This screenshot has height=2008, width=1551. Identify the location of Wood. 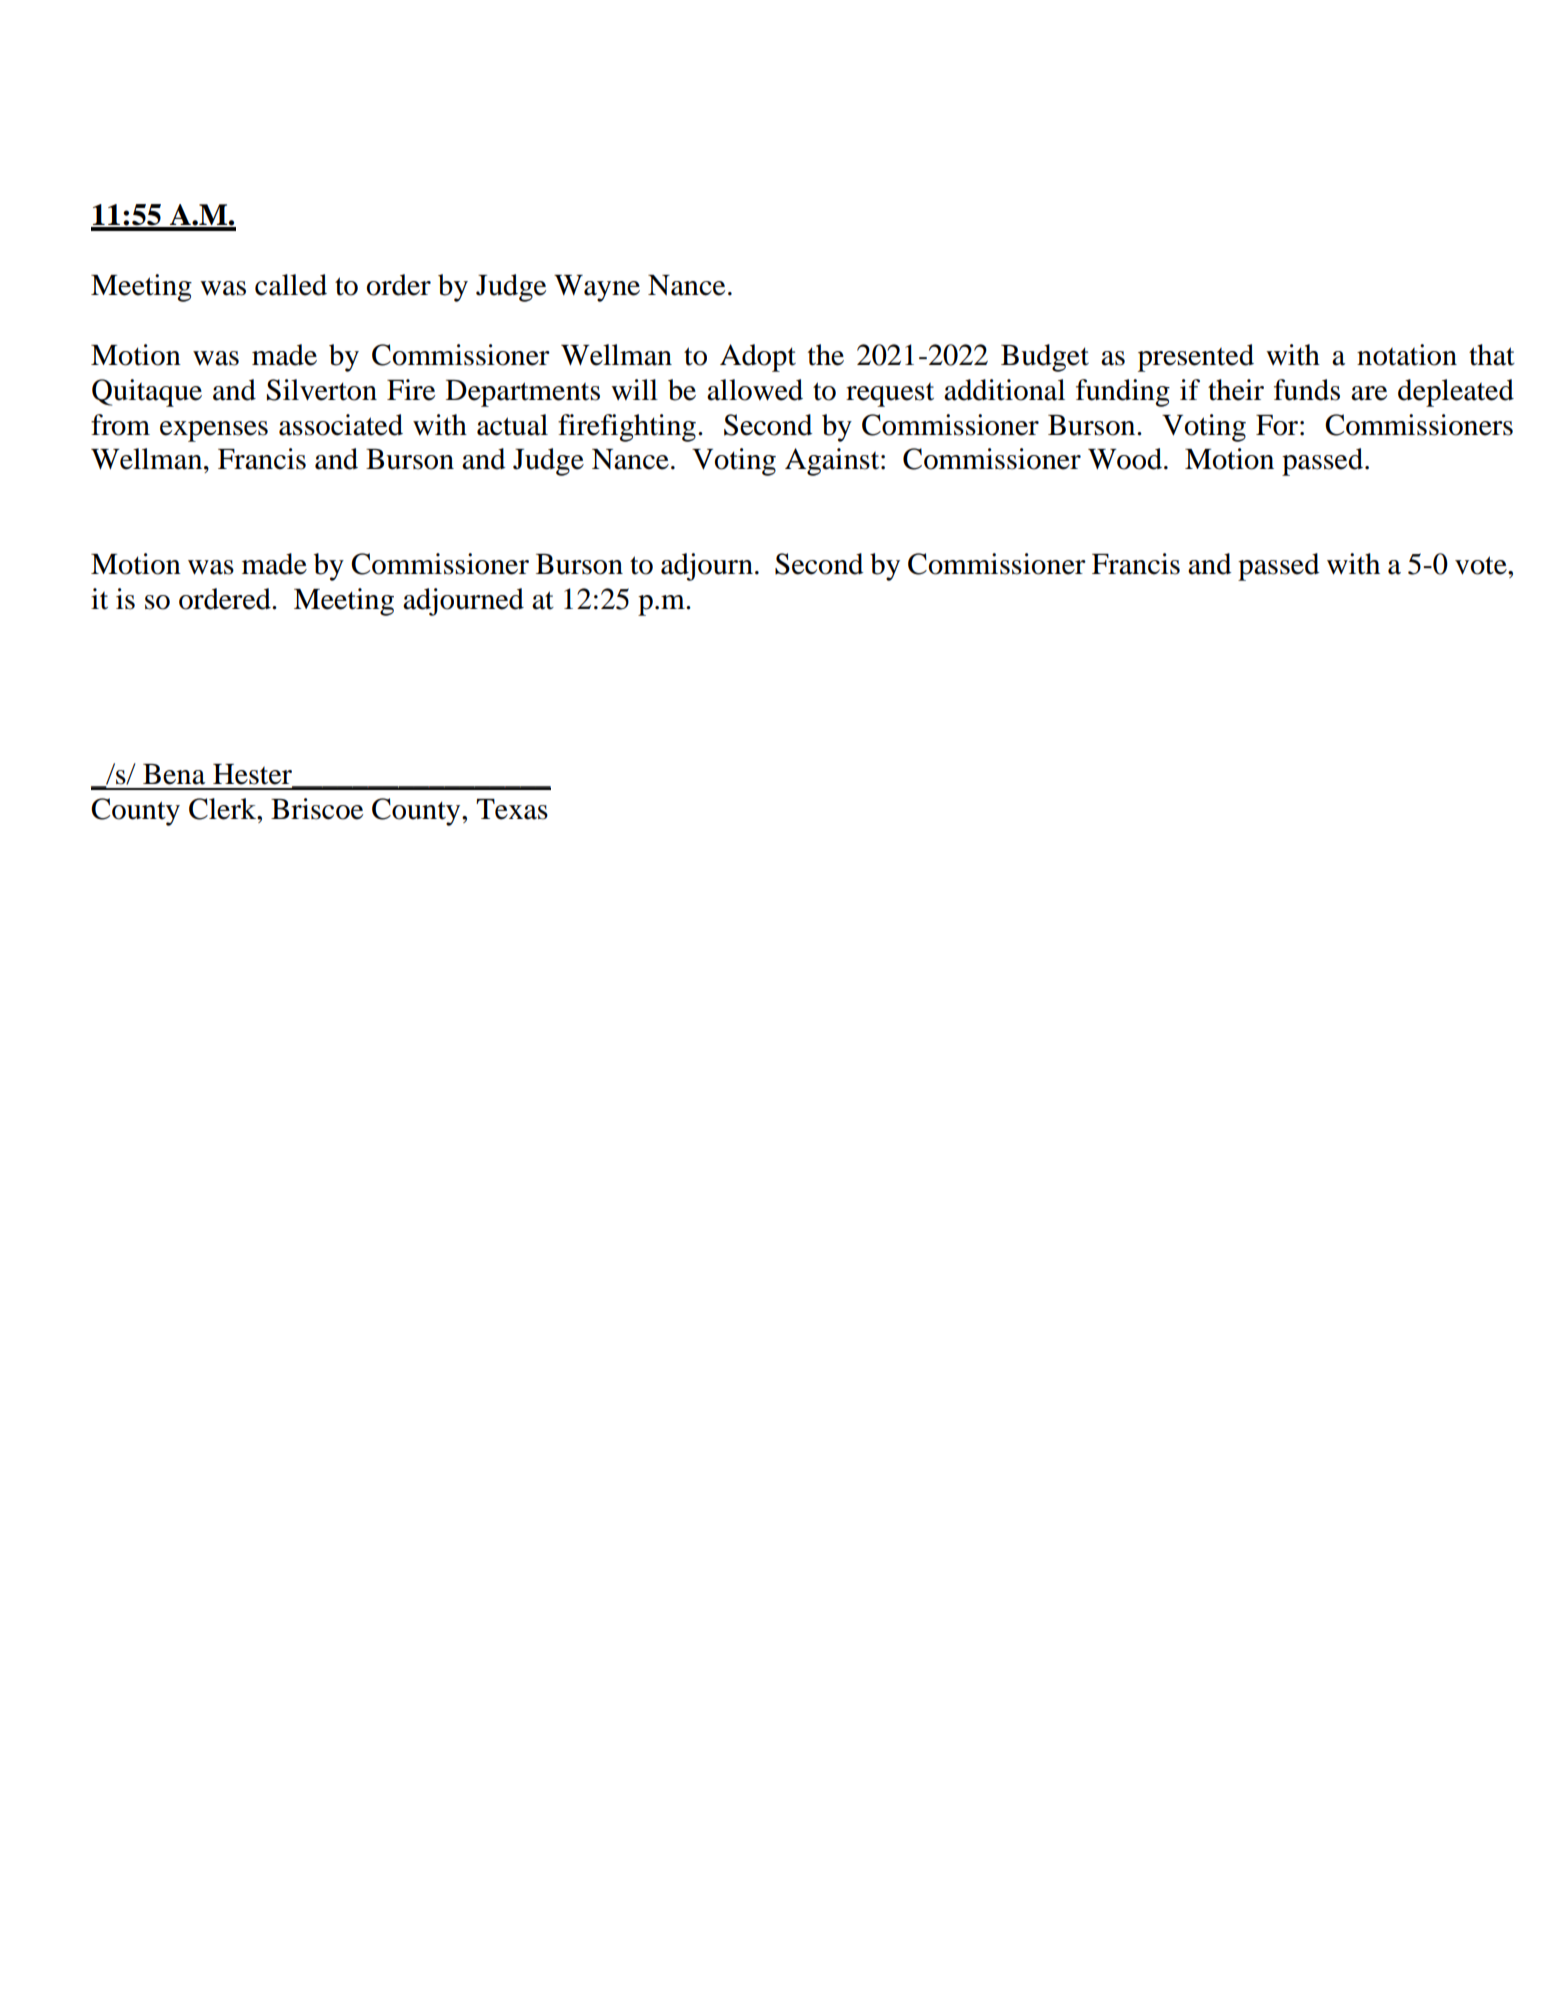
(1125, 459).
